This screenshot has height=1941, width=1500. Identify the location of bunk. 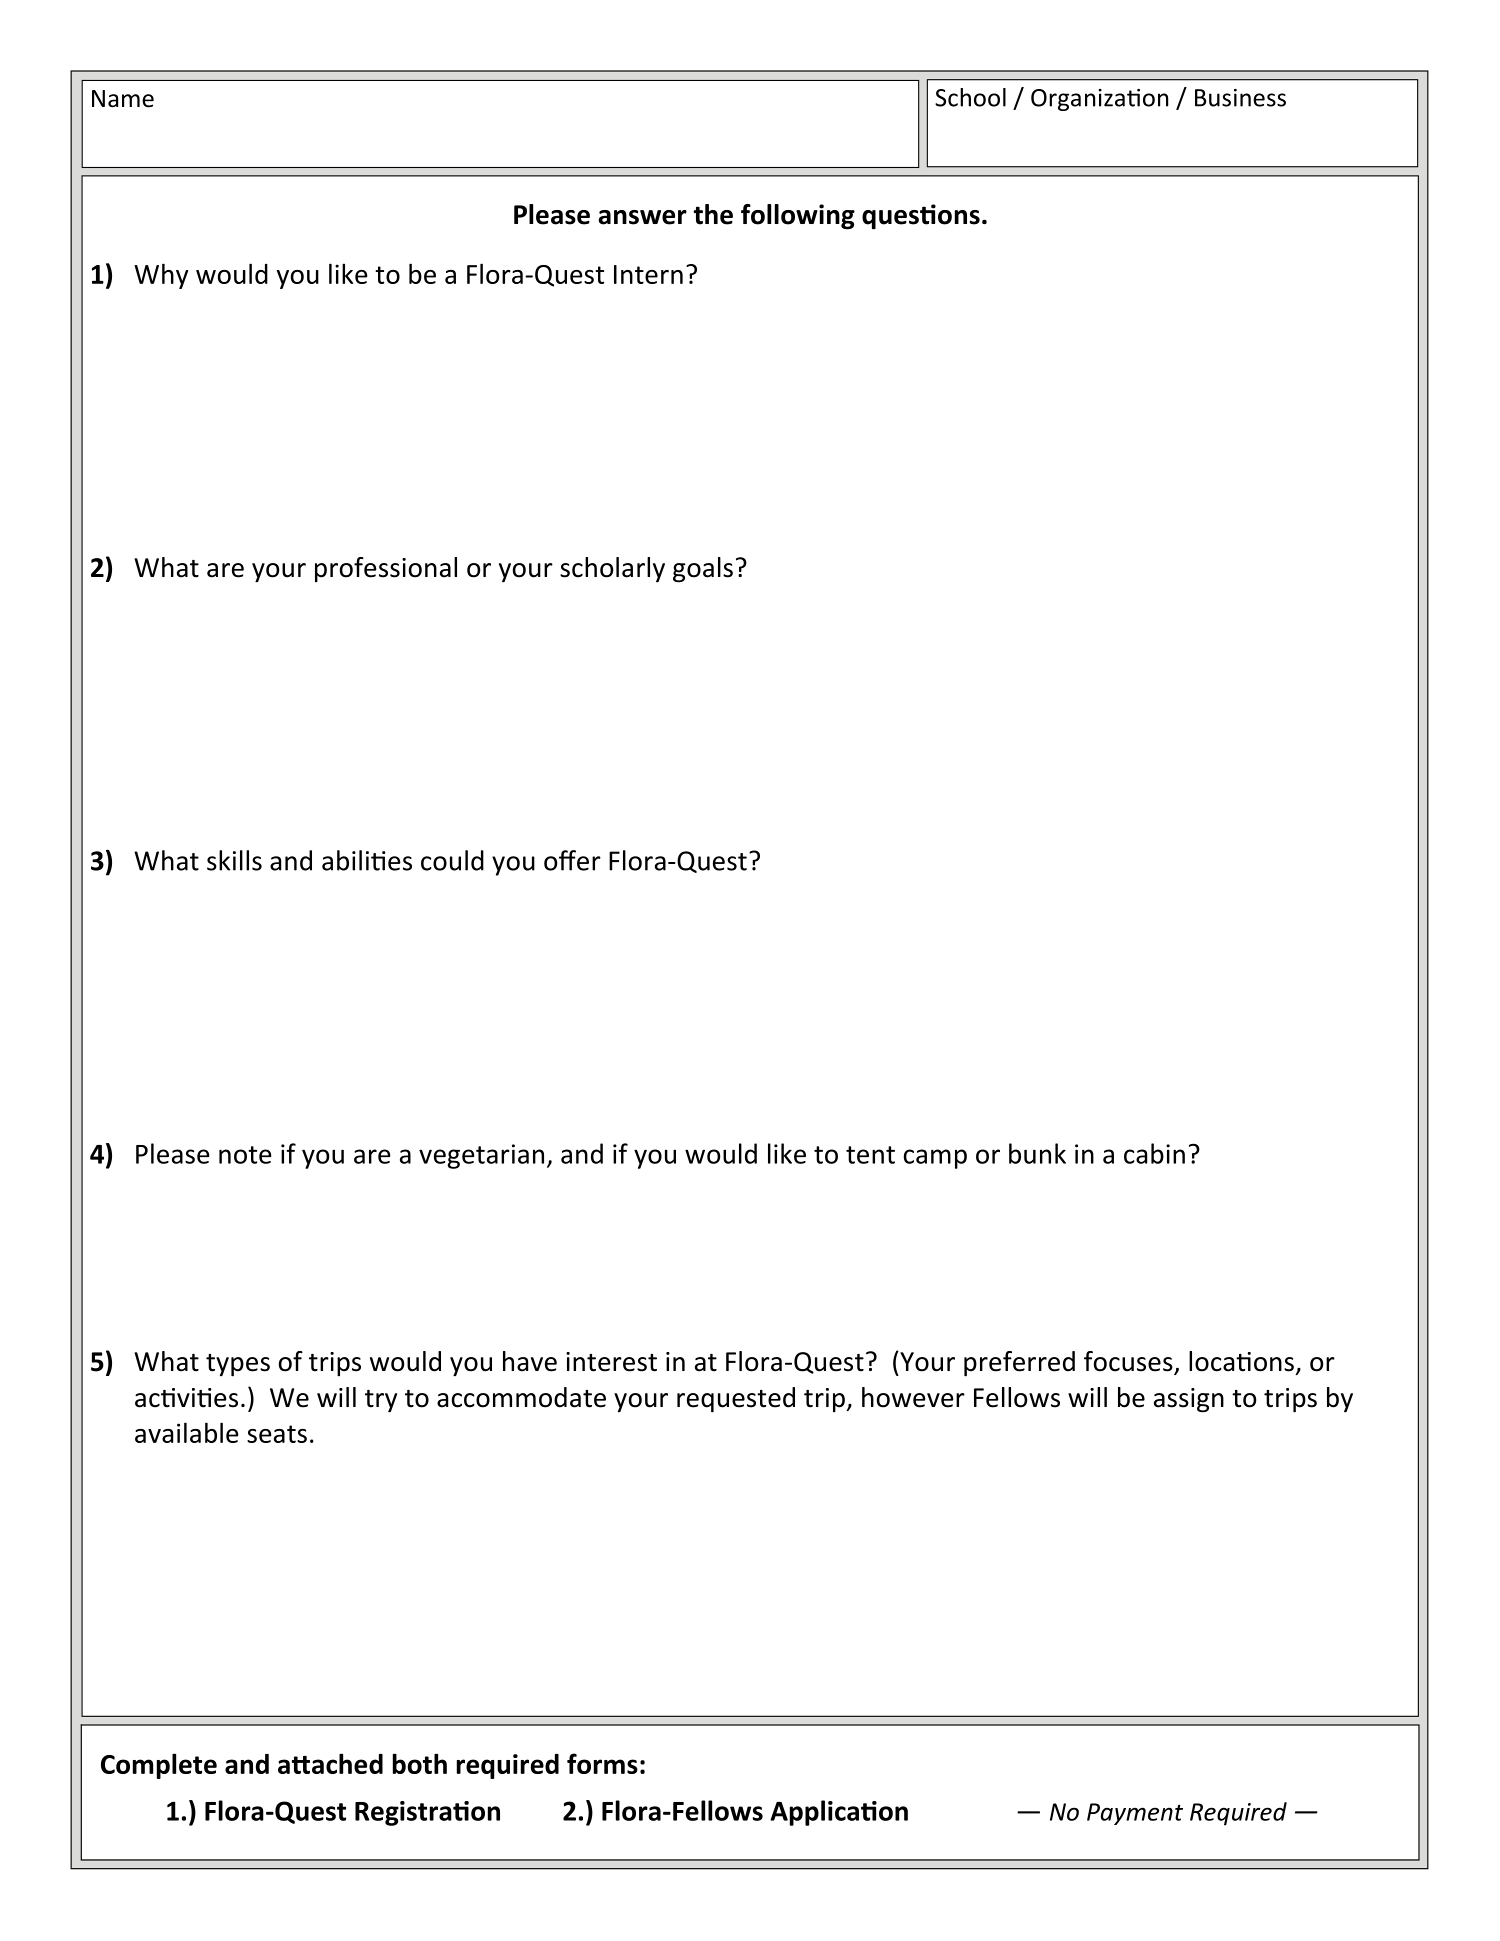
(1037, 1153).
